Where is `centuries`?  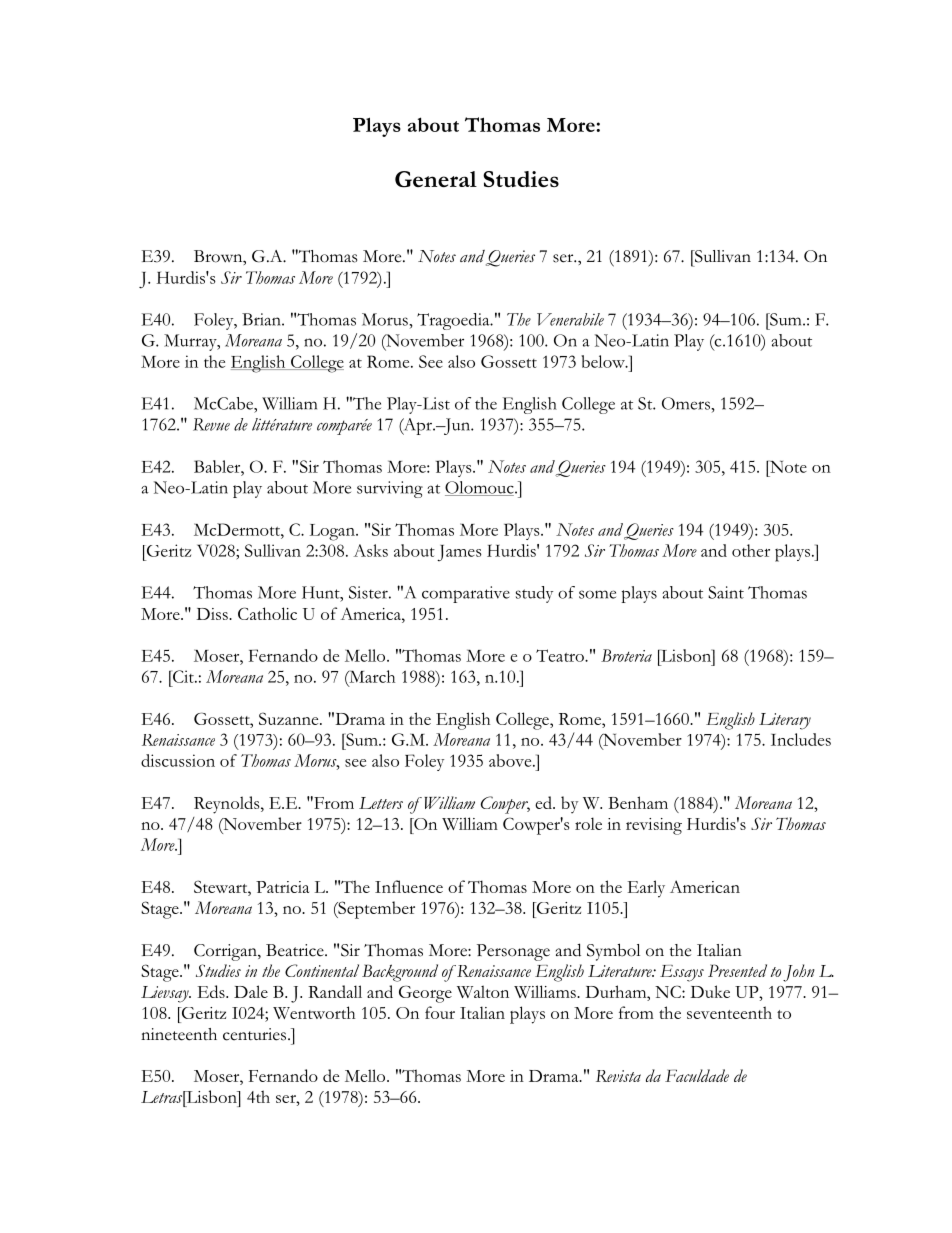 centuries is located at coordinates (256, 1034).
